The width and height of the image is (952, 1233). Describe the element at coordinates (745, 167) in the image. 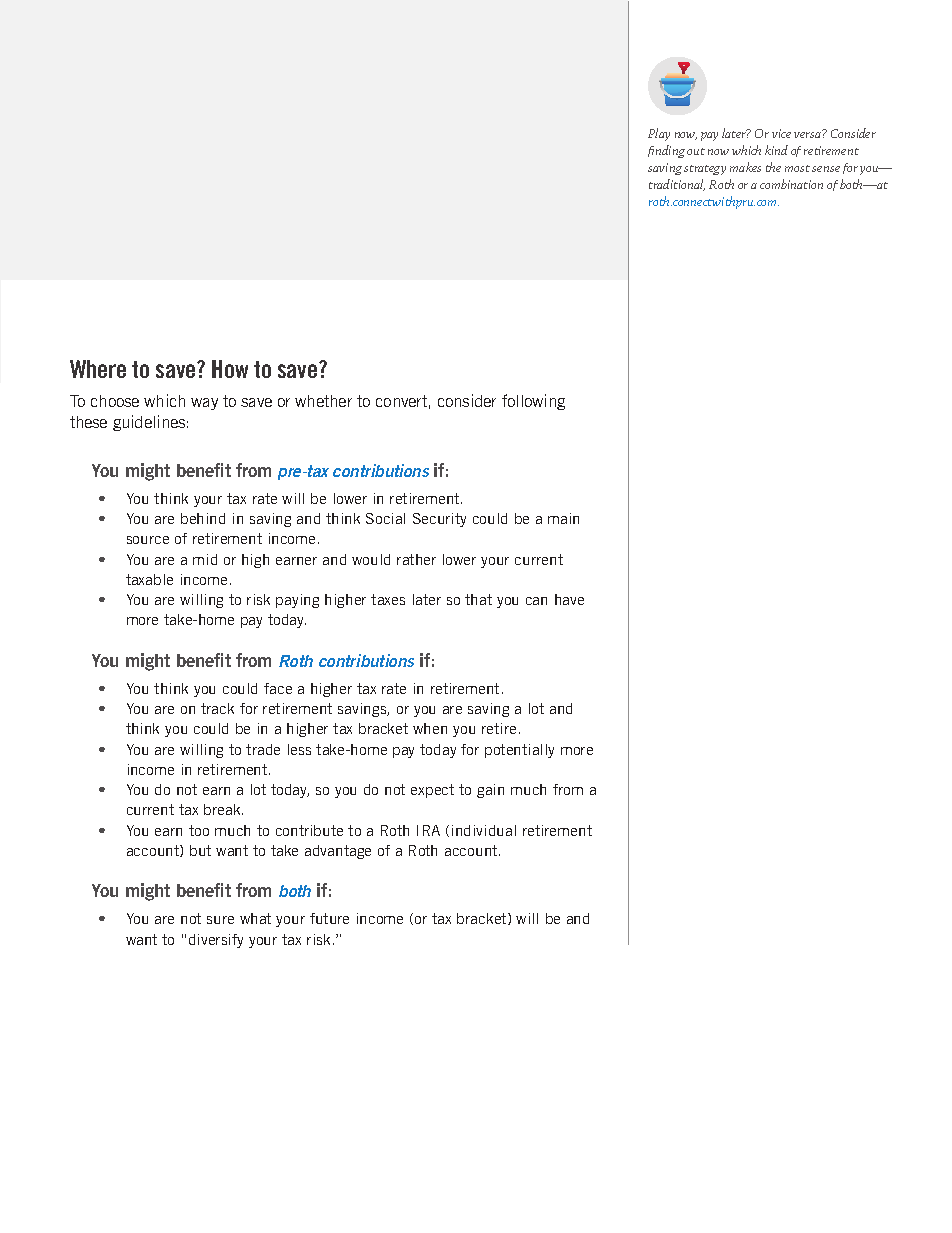

I see `makes` at that location.
